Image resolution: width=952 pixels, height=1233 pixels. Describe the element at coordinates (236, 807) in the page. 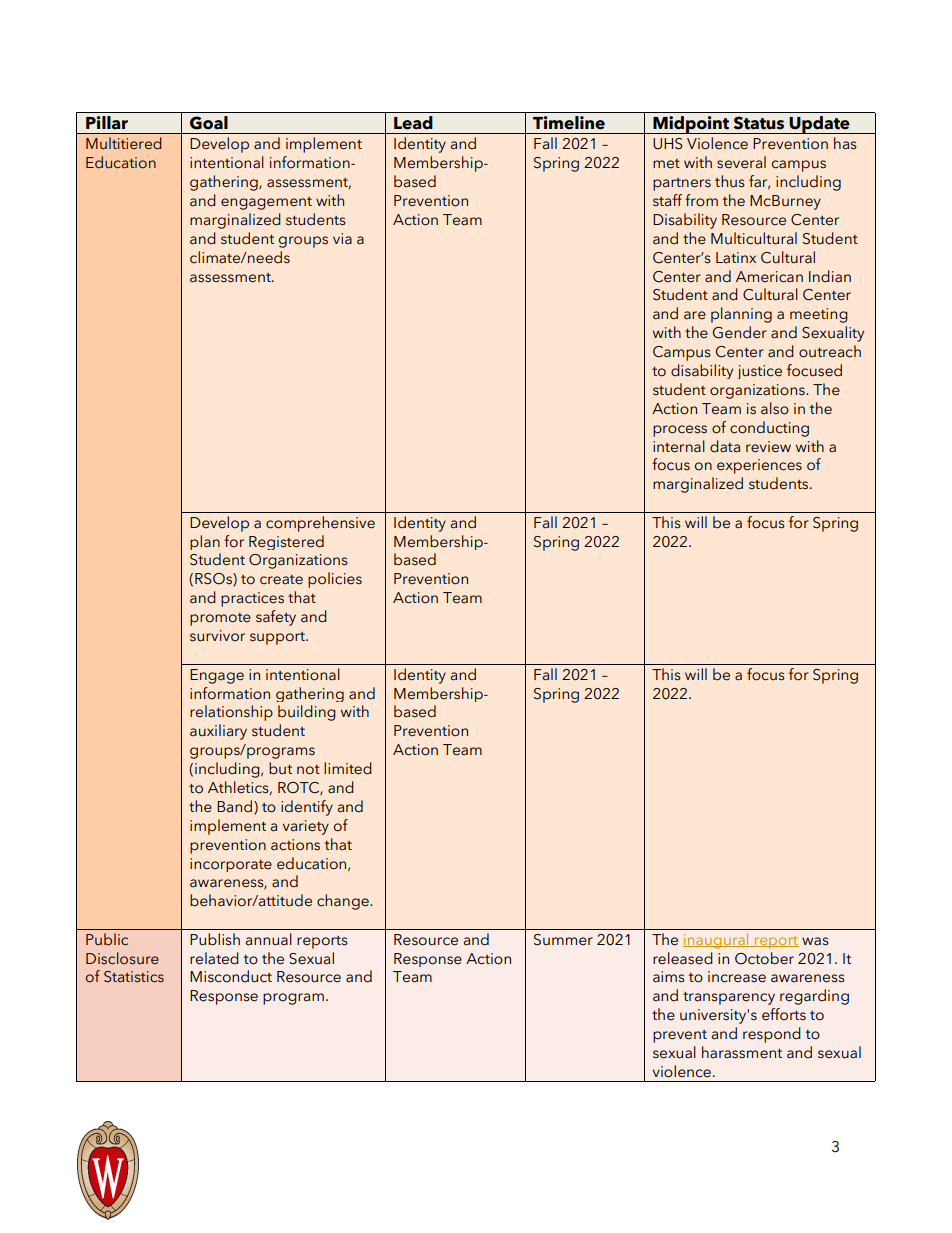

I see `Band` at that location.
